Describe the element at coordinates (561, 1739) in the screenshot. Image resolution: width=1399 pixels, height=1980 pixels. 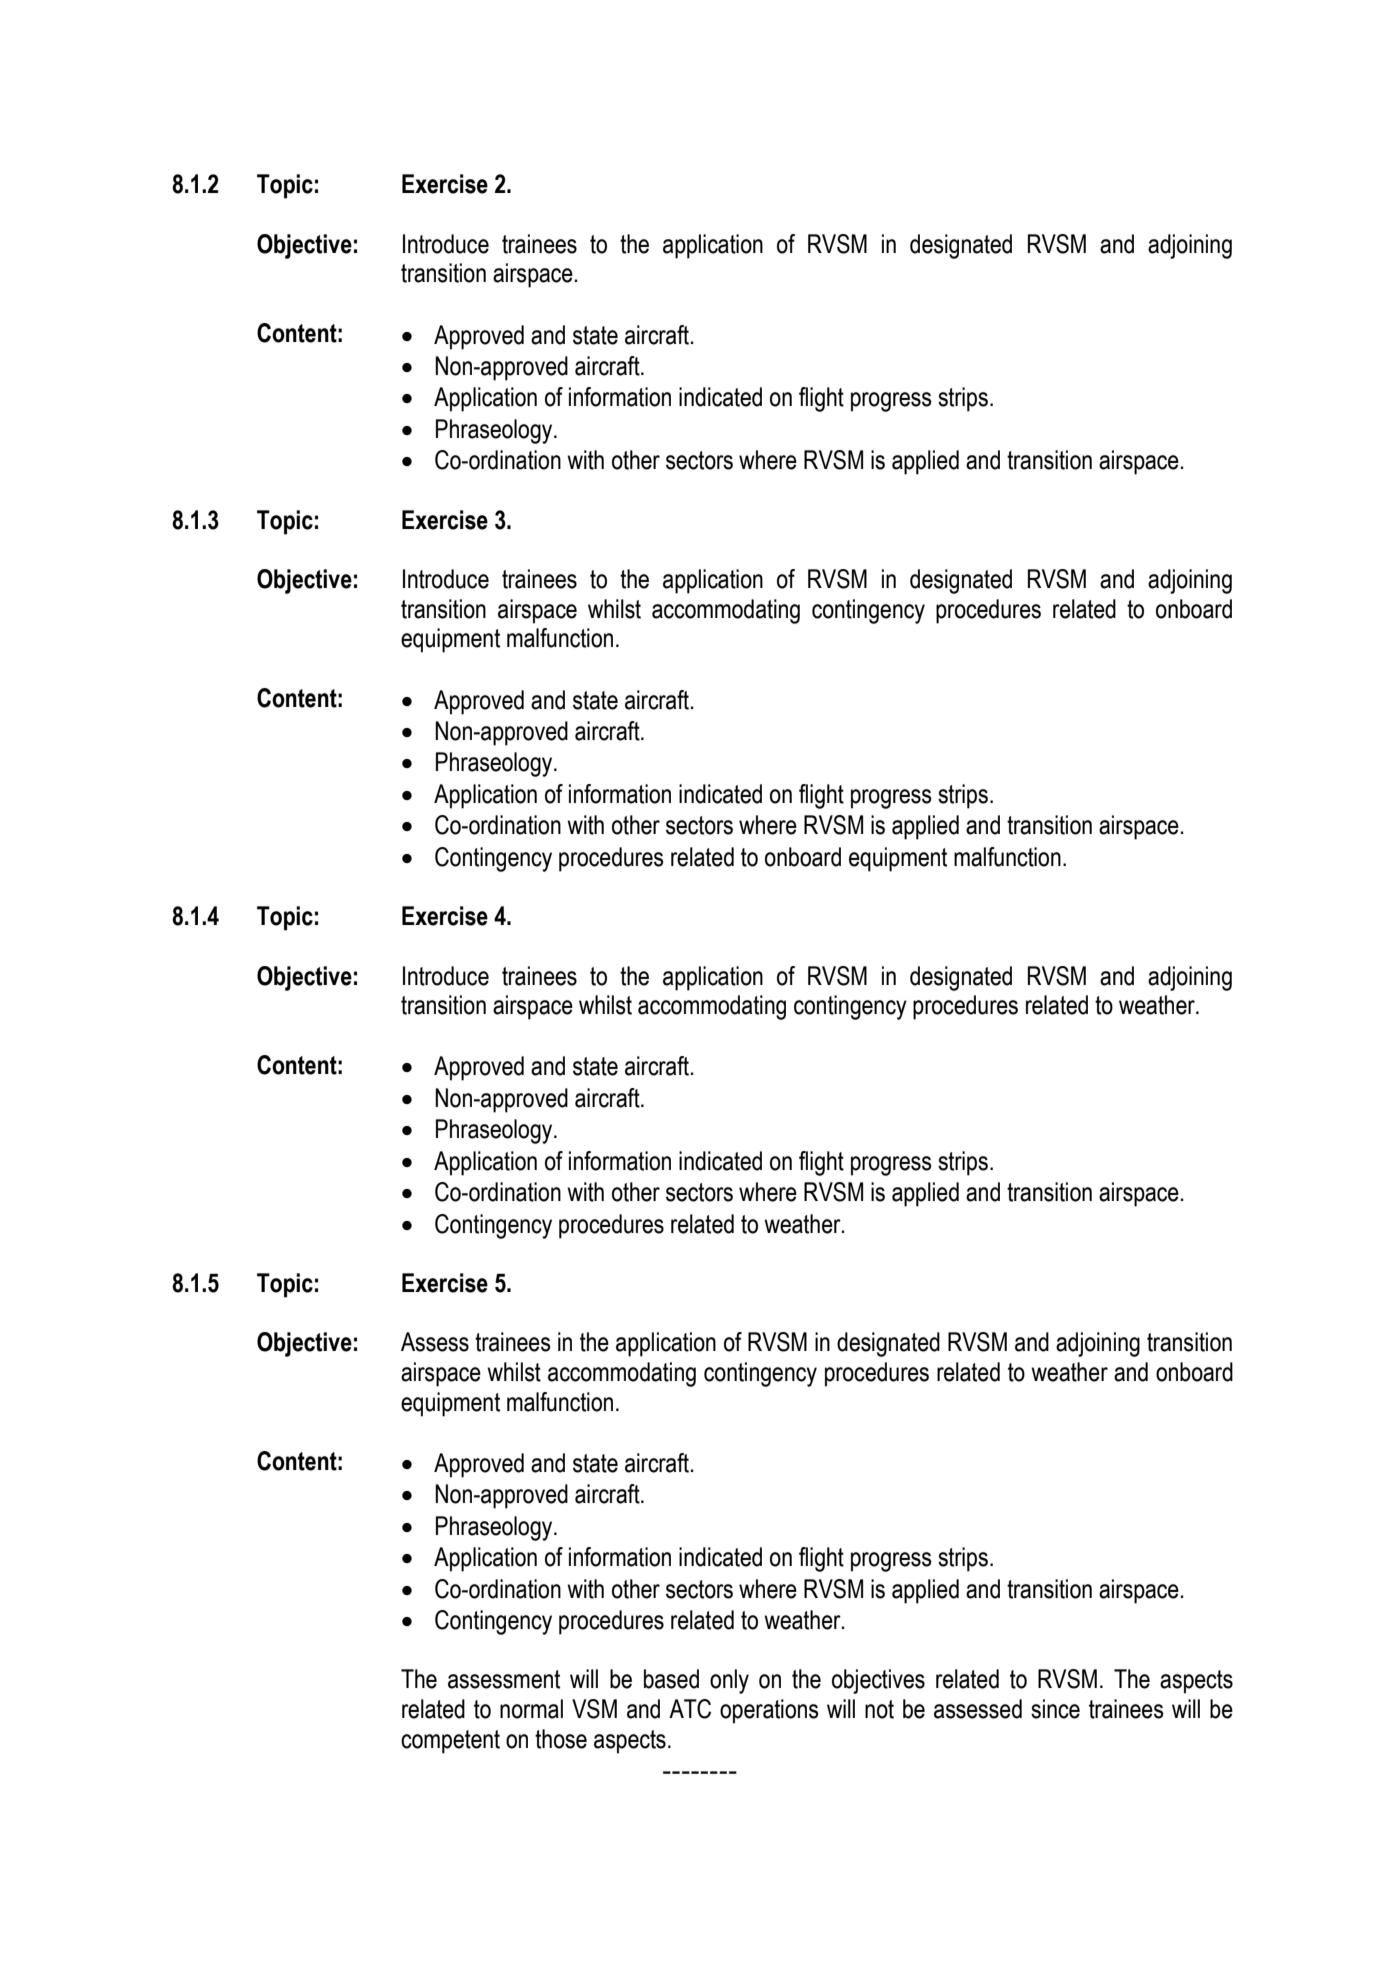
I see `those` at that location.
